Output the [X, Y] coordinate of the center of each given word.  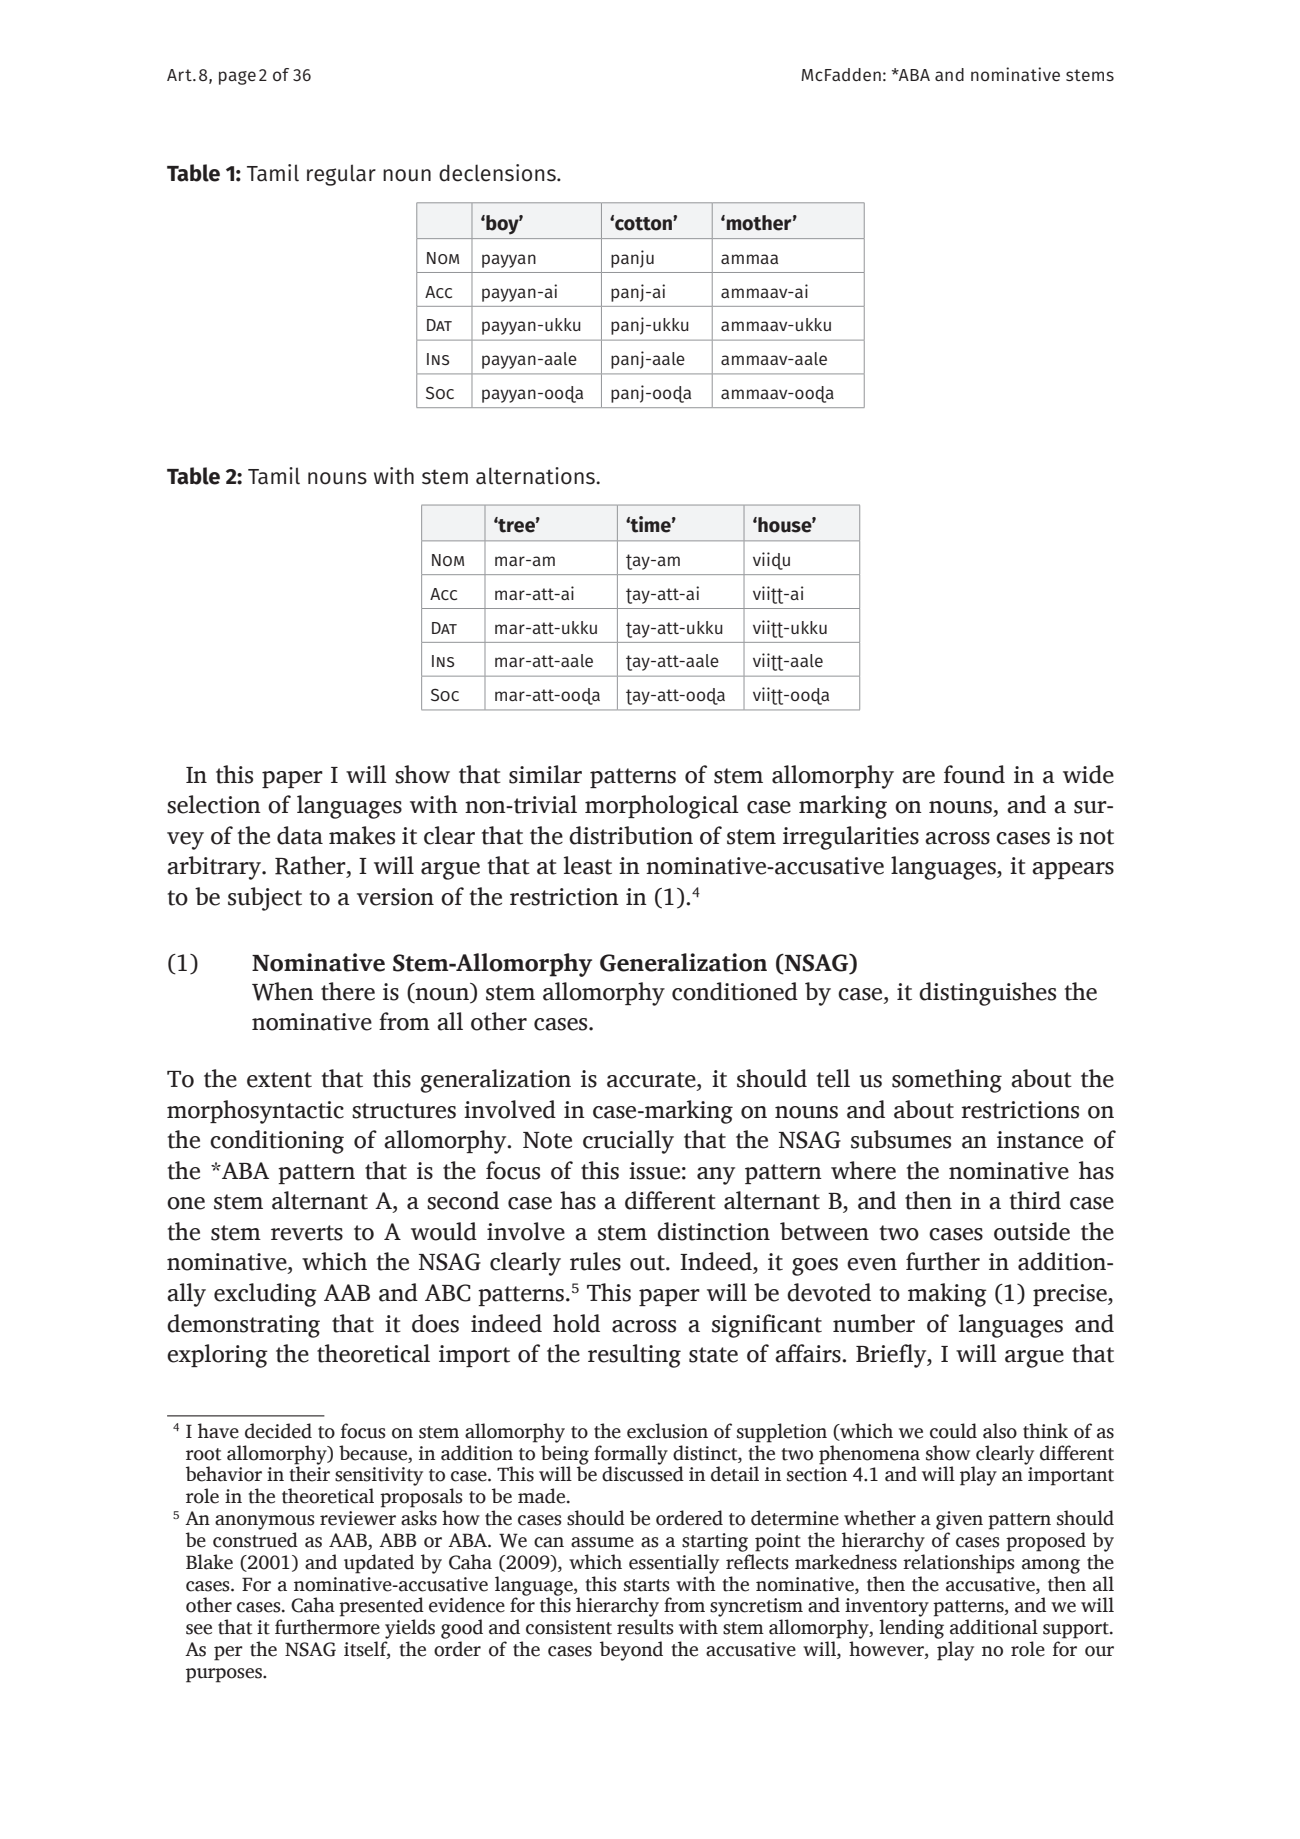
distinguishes [987, 994]
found [974, 774]
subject [265, 899]
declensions [498, 173]
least [588, 865]
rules [595, 1261]
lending [911, 1629]
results [645, 1627]
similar [545, 774]
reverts [307, 1233]
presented [381, 1607]
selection [214, 804]
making [947, 1295]
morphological [662, 807]
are [918, 777]
